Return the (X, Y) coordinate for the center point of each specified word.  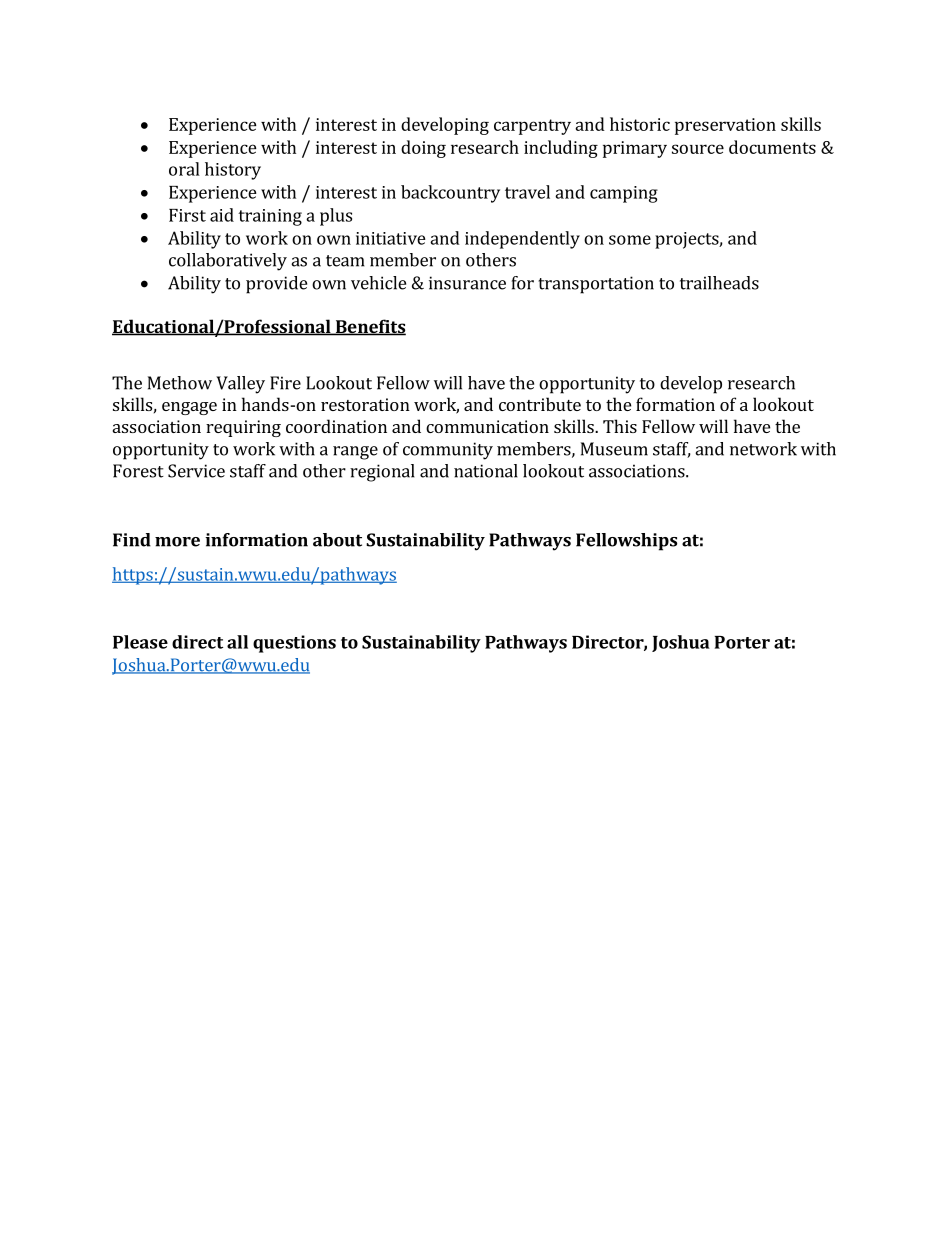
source (698, 149)
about (337, 540)
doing (423, 149)
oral (184, 169)
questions (294, 644)
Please (140, 642)
